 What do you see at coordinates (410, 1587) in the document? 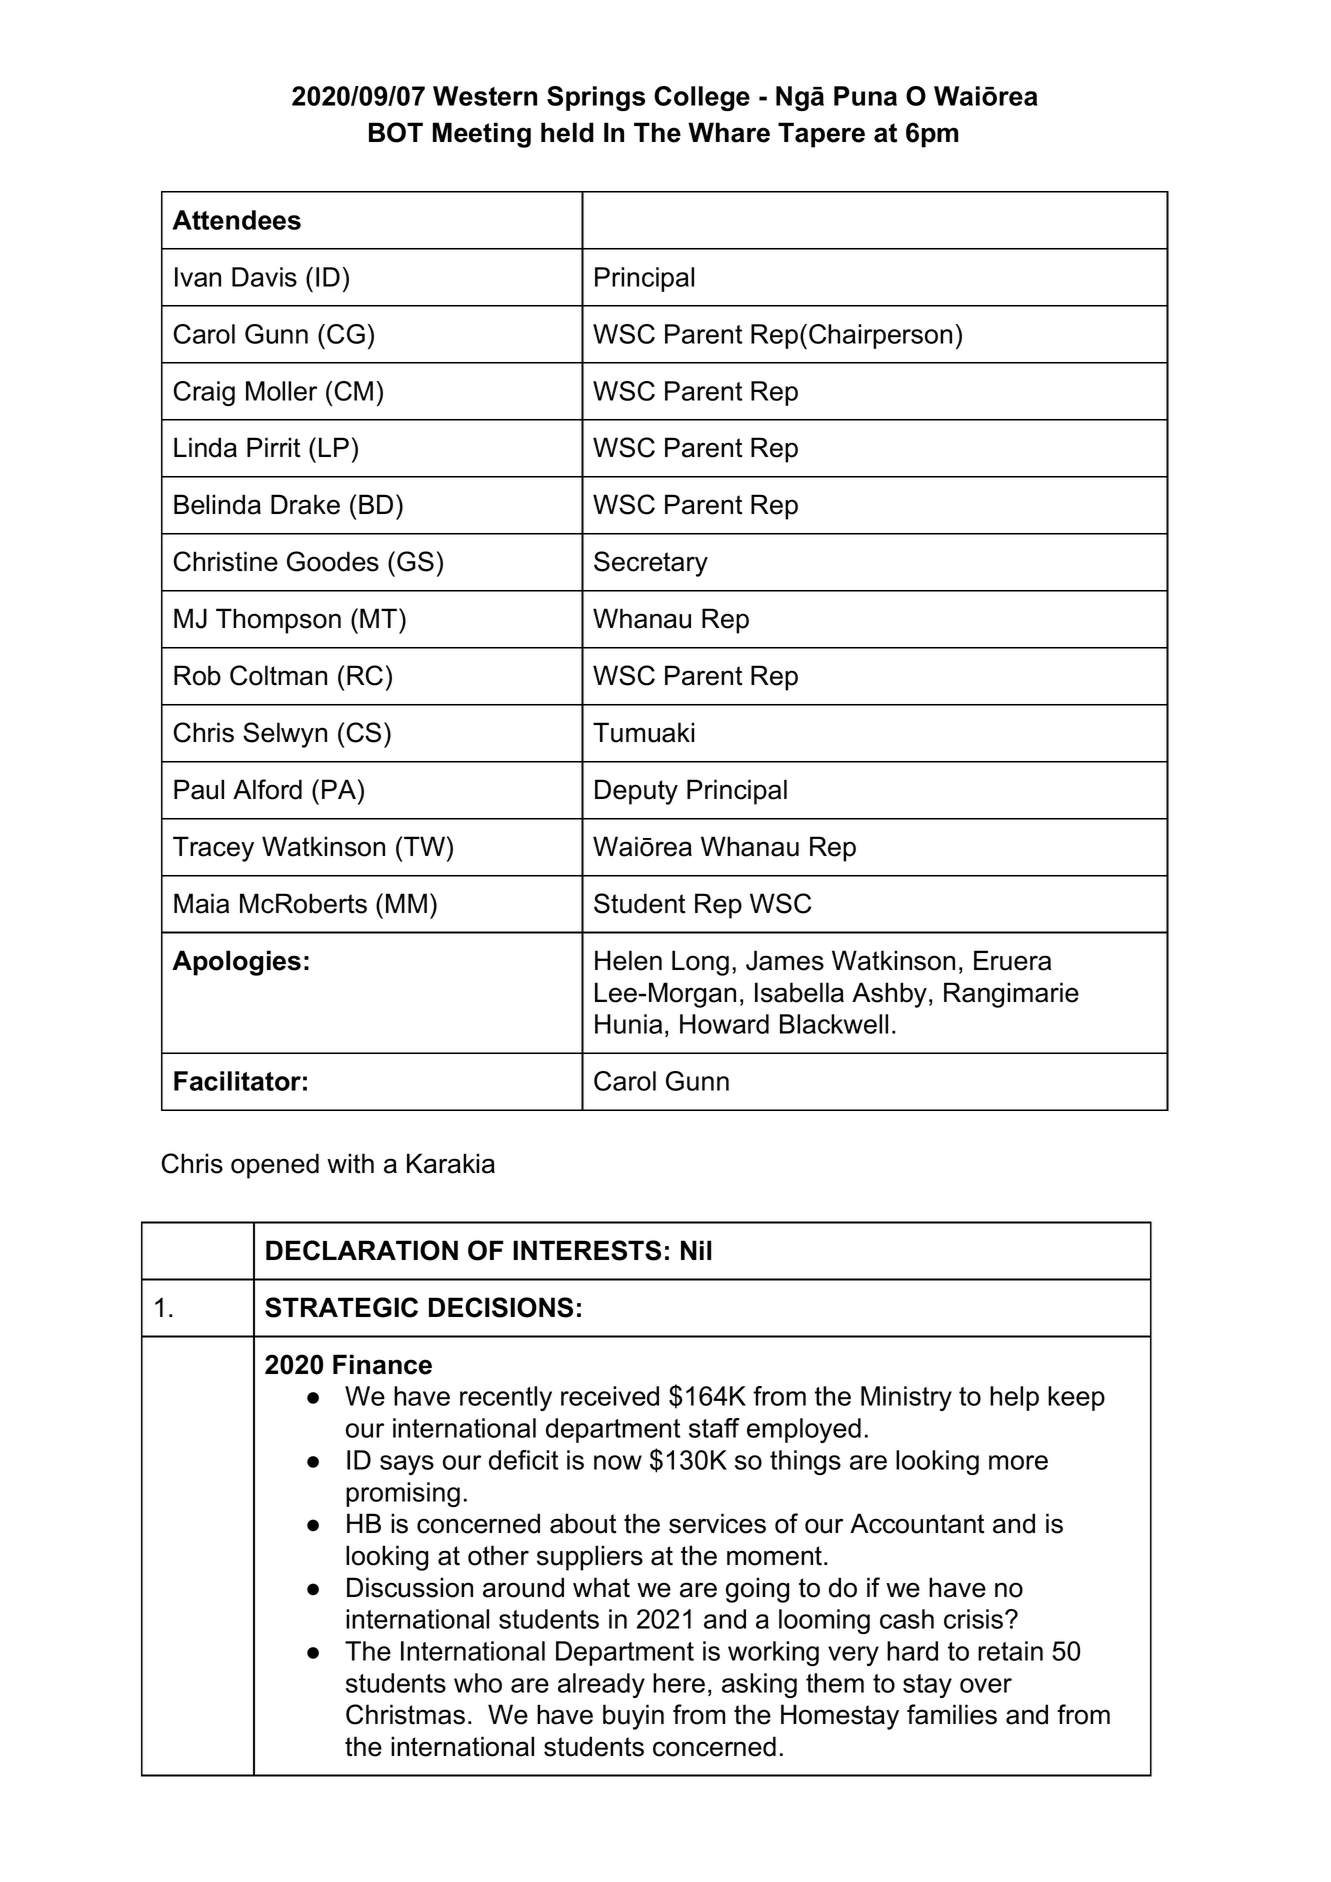
I see `Discussion` at bounding box center [410, 1587].
